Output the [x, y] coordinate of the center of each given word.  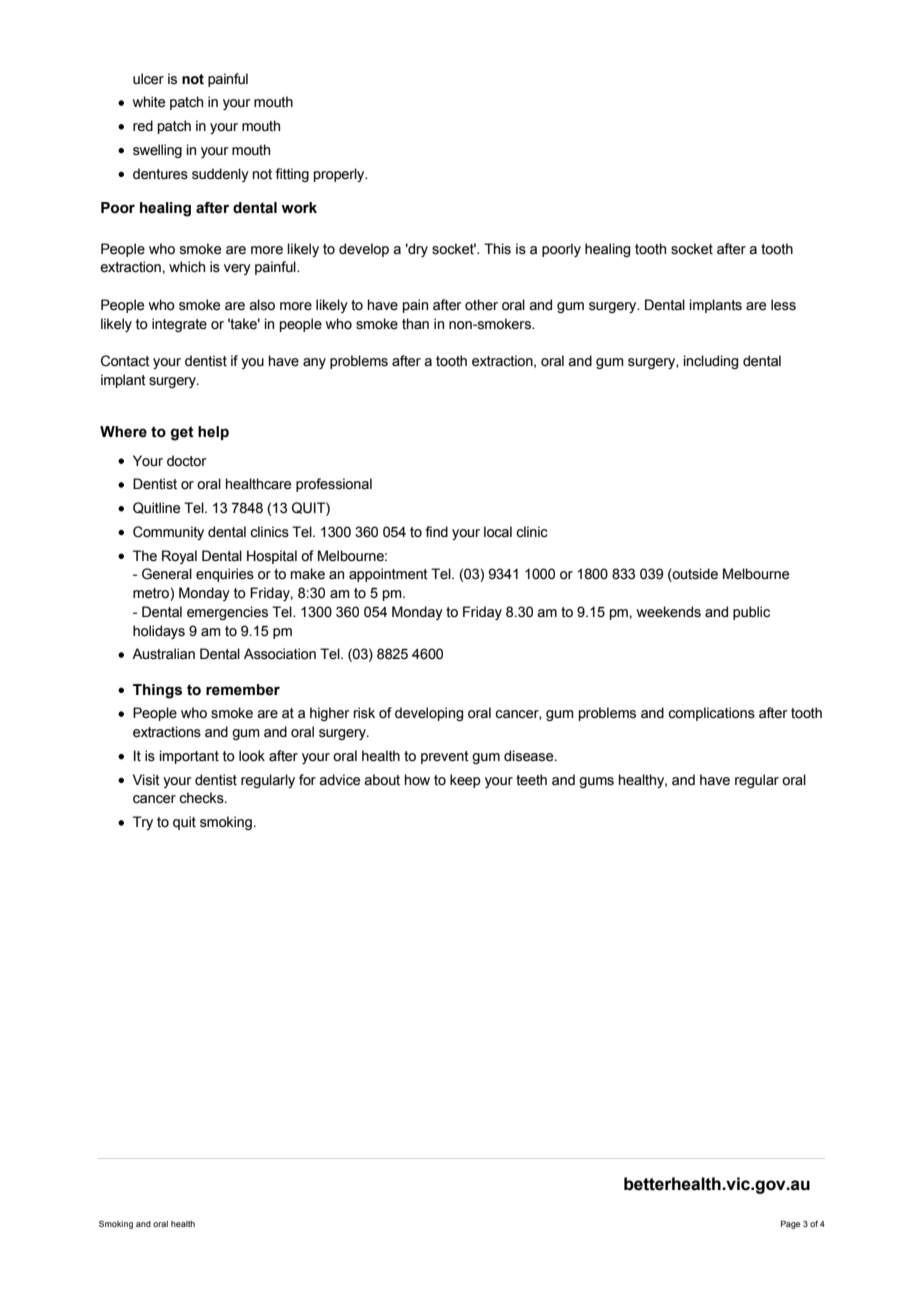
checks [202, 798]
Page [790, 1224]
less [783, 305]
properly [340, 175]
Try [143, 823]
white [149, 102]
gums [596, 782]
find [437, 531]
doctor [187, 461]
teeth [531, 780]
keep [465, 781]
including [711, 362]
